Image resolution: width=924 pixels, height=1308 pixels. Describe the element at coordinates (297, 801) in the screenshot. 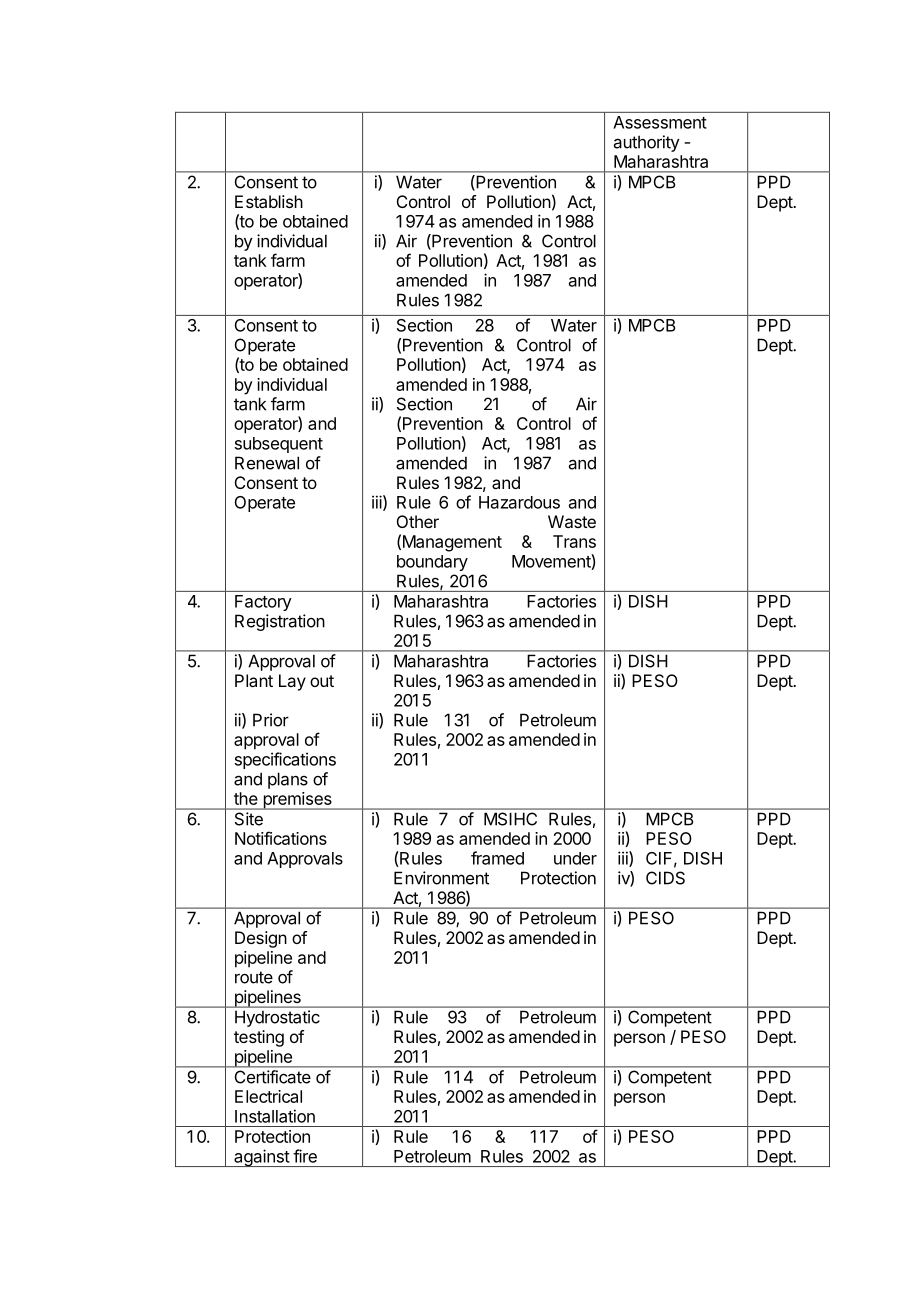

I see `premises` at that location.
